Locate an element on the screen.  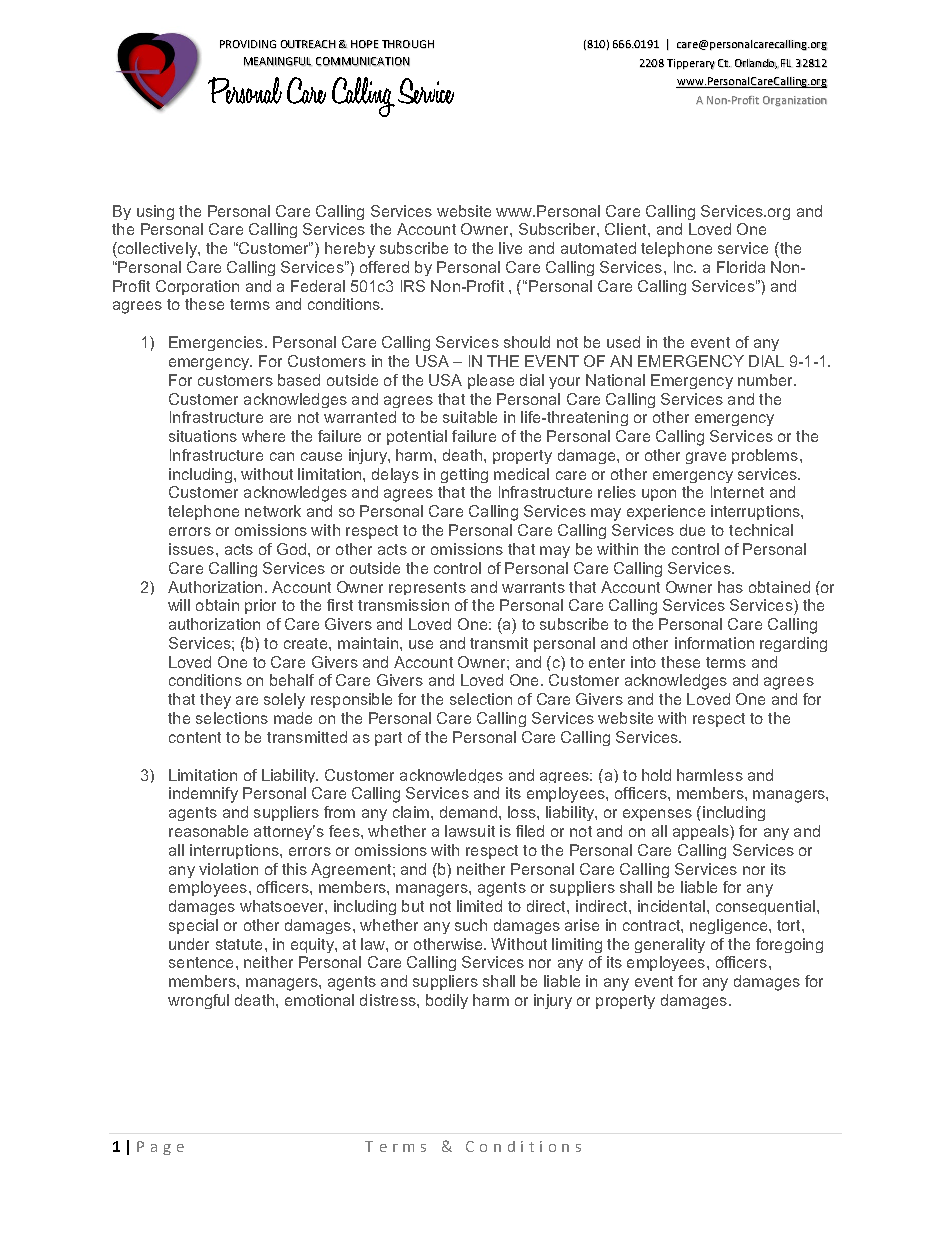
THROUGH is located at coordinates (408, 44).
